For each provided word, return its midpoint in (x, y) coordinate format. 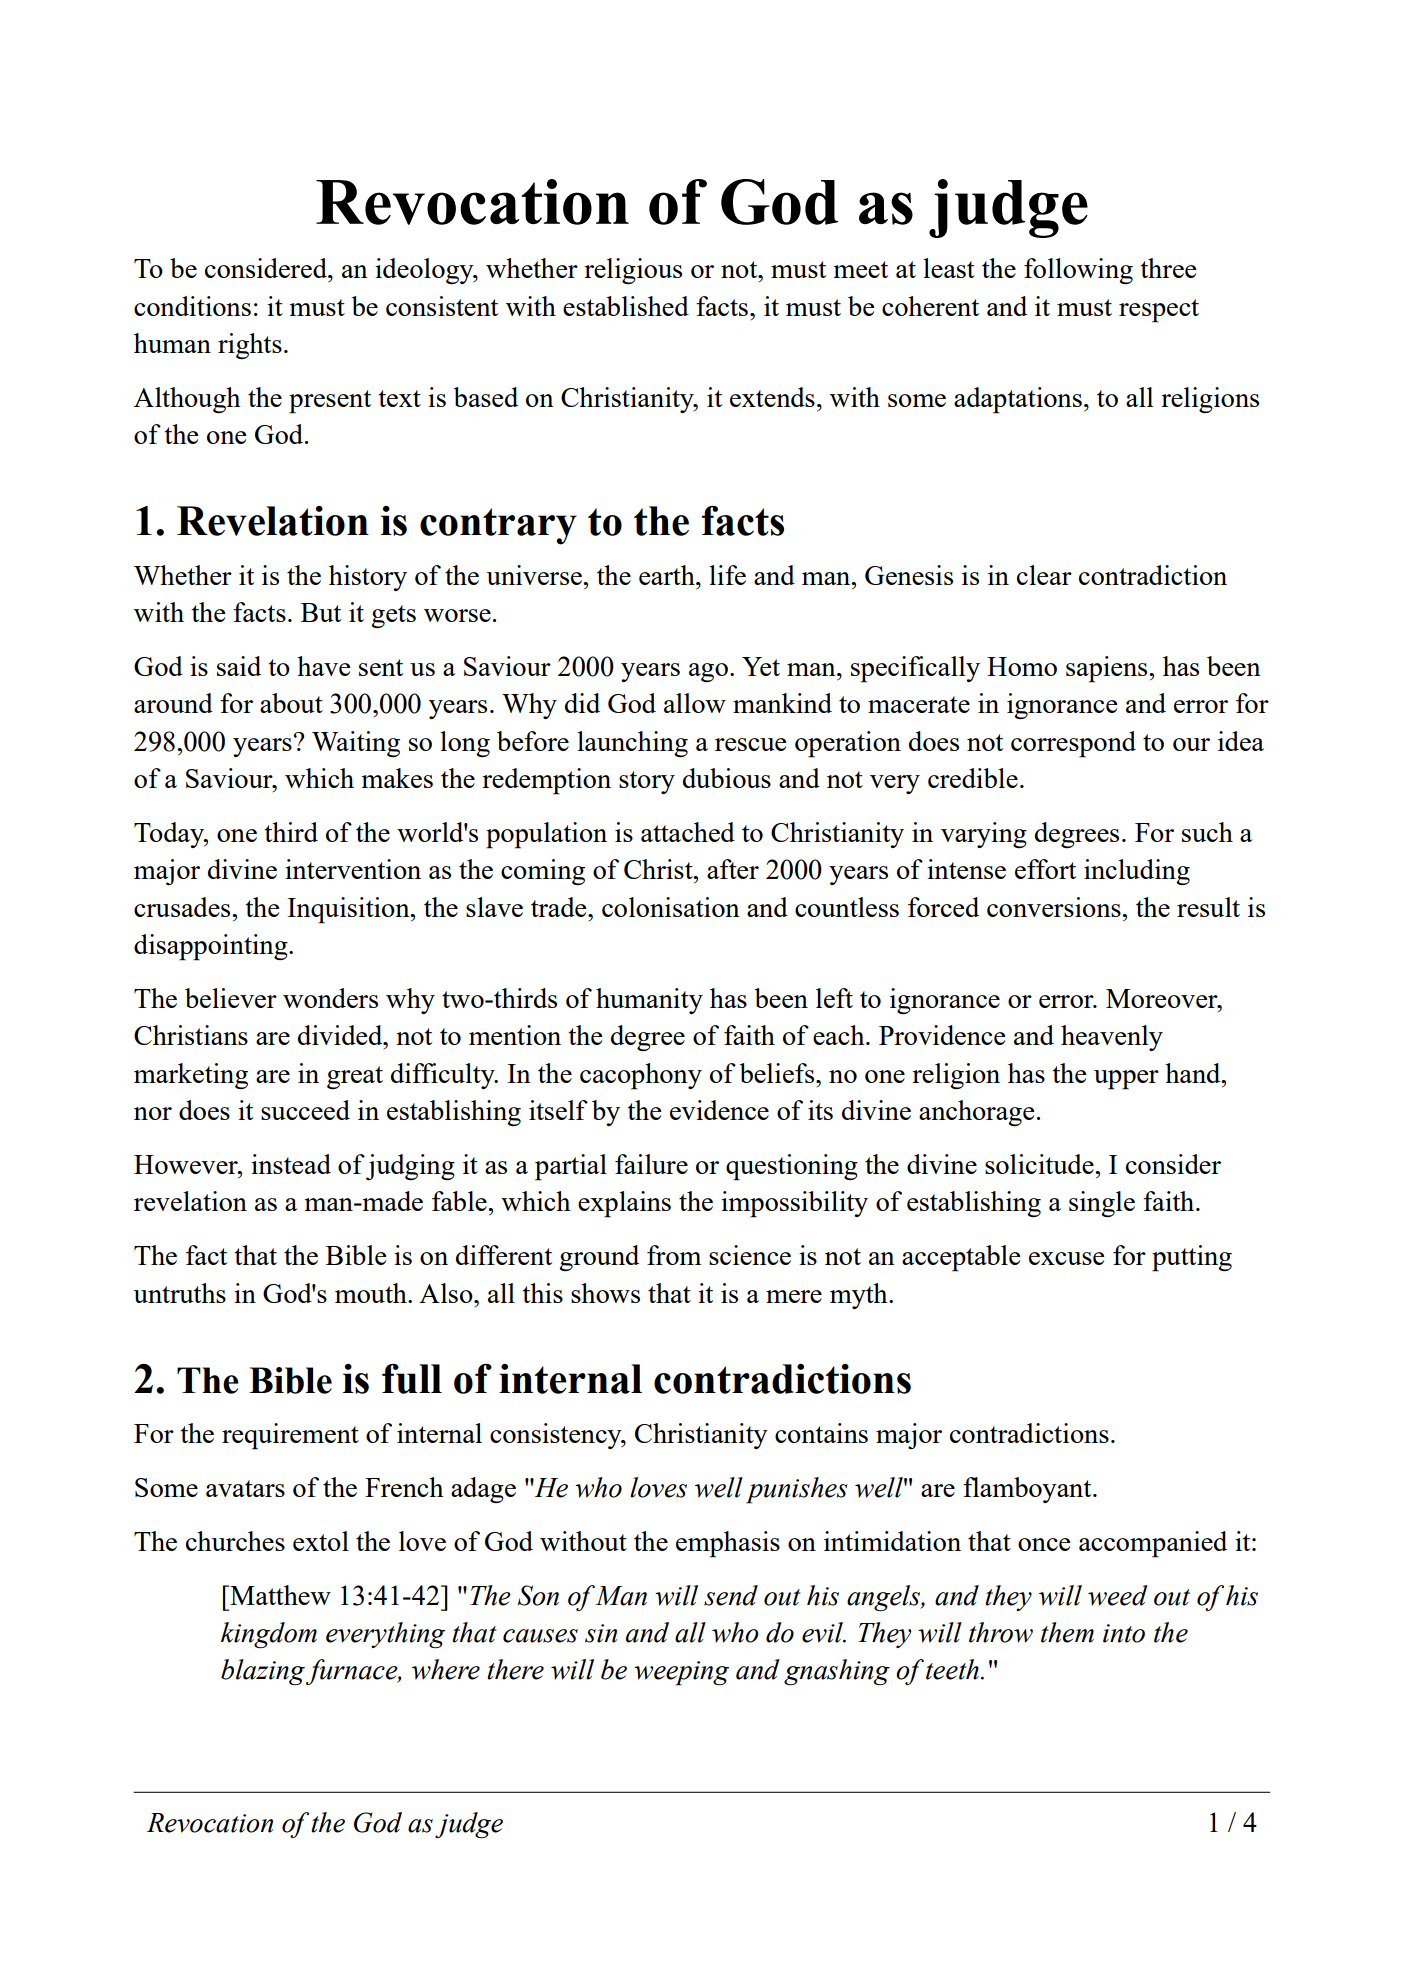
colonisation (671, 907)
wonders (330, 998)
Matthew (279, 1595)
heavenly (1112, 1038)
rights (250, 346)
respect (1159, 311)
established (626, 306)
